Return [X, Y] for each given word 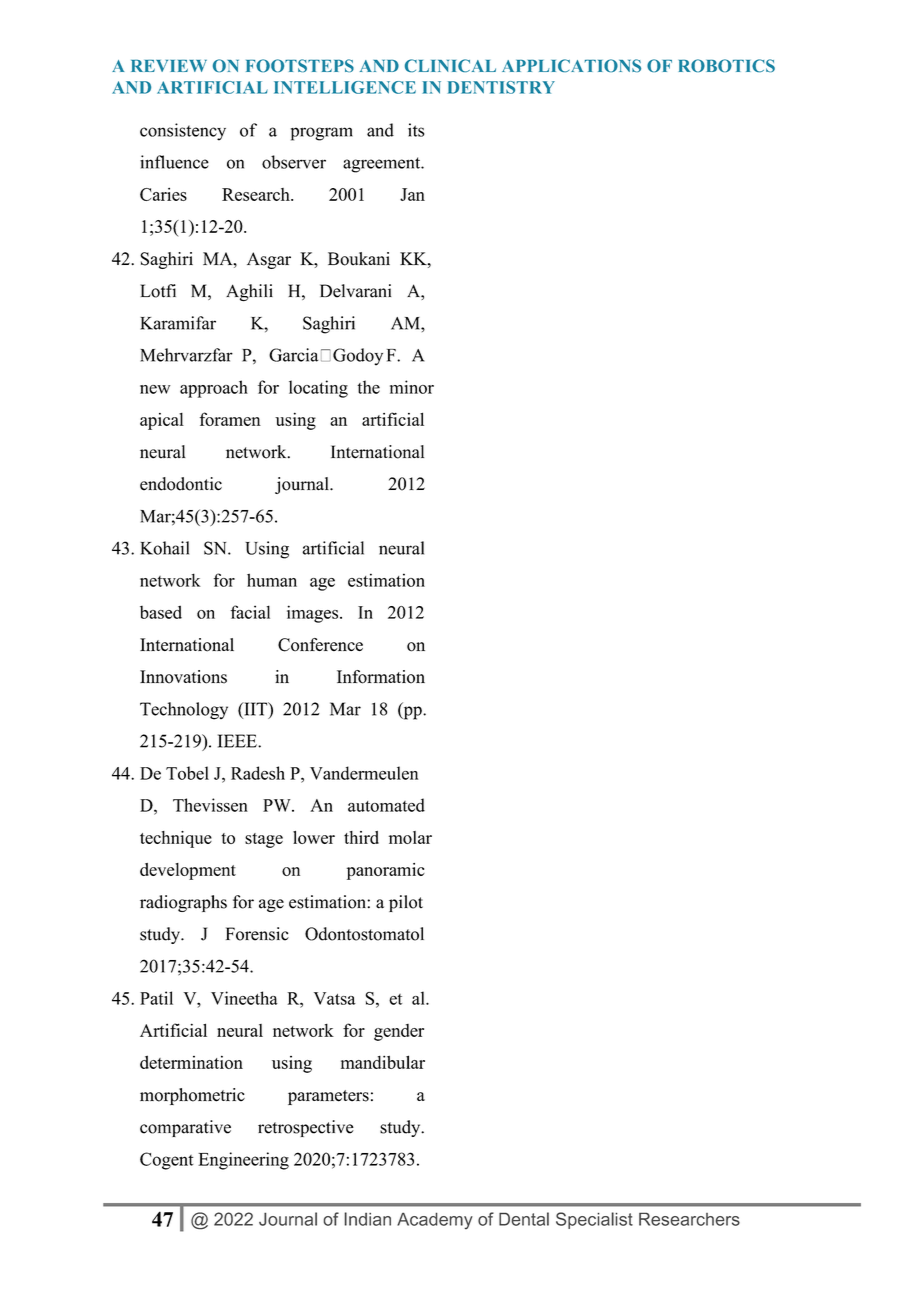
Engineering [243, 1161]
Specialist [594, 1220]
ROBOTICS [727, 66]
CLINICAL [450, 66]
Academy [435, 1220]
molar [410, 837]
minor [412, 387]
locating [318, 389]
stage [264, 840]
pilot [406, 903]
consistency [183, 132]
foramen [230, 419]
